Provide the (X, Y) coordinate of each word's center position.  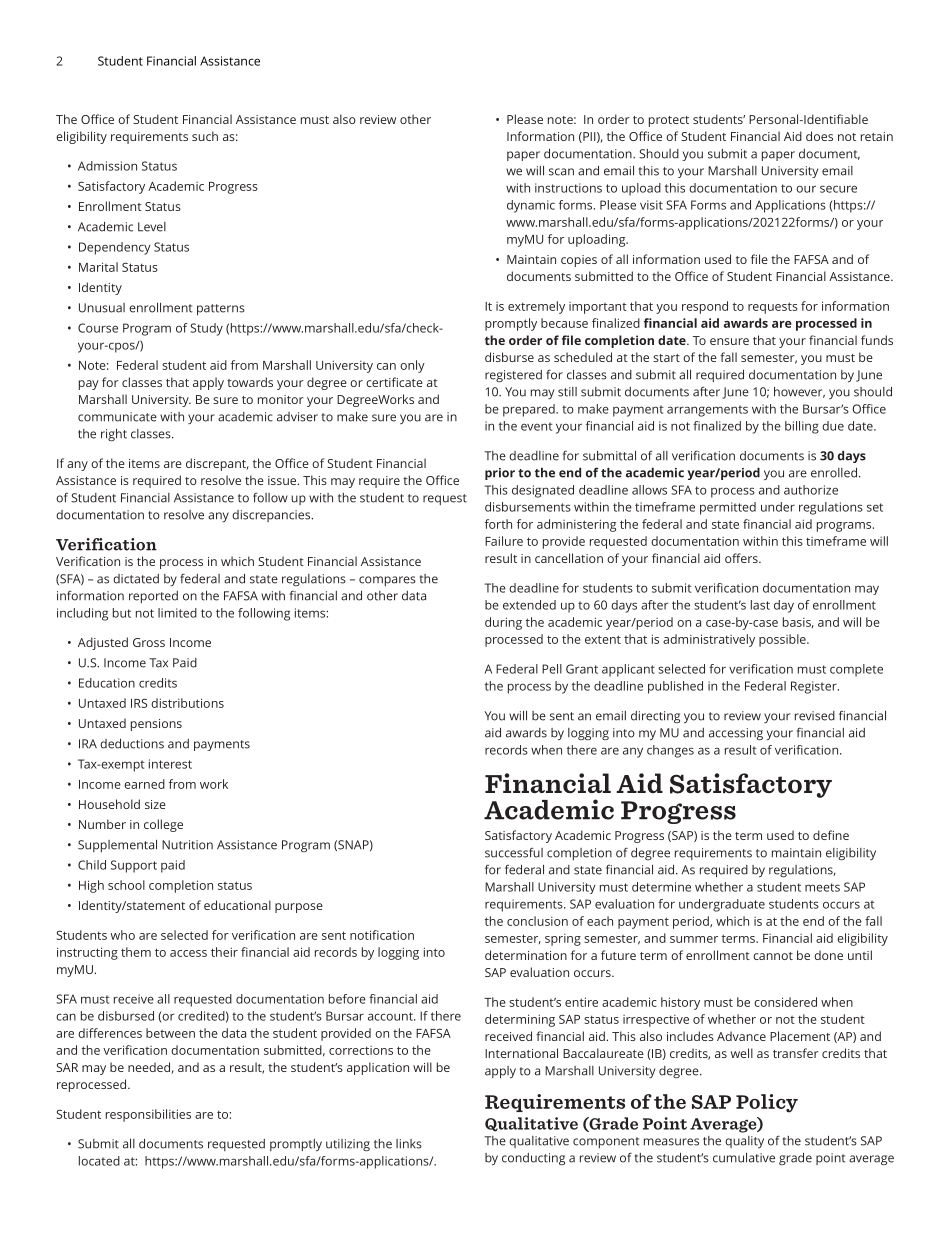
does (819, 136)
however (799, 392)
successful (514, 852)
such (205, 136)
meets (822, 887)
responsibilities (148, 1115)
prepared (530, 410)
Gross (149, 642)
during (503, 623)
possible (783, 640)
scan (561, 172)
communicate (117, 417)
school (126, 885)
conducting (533, 1159)
